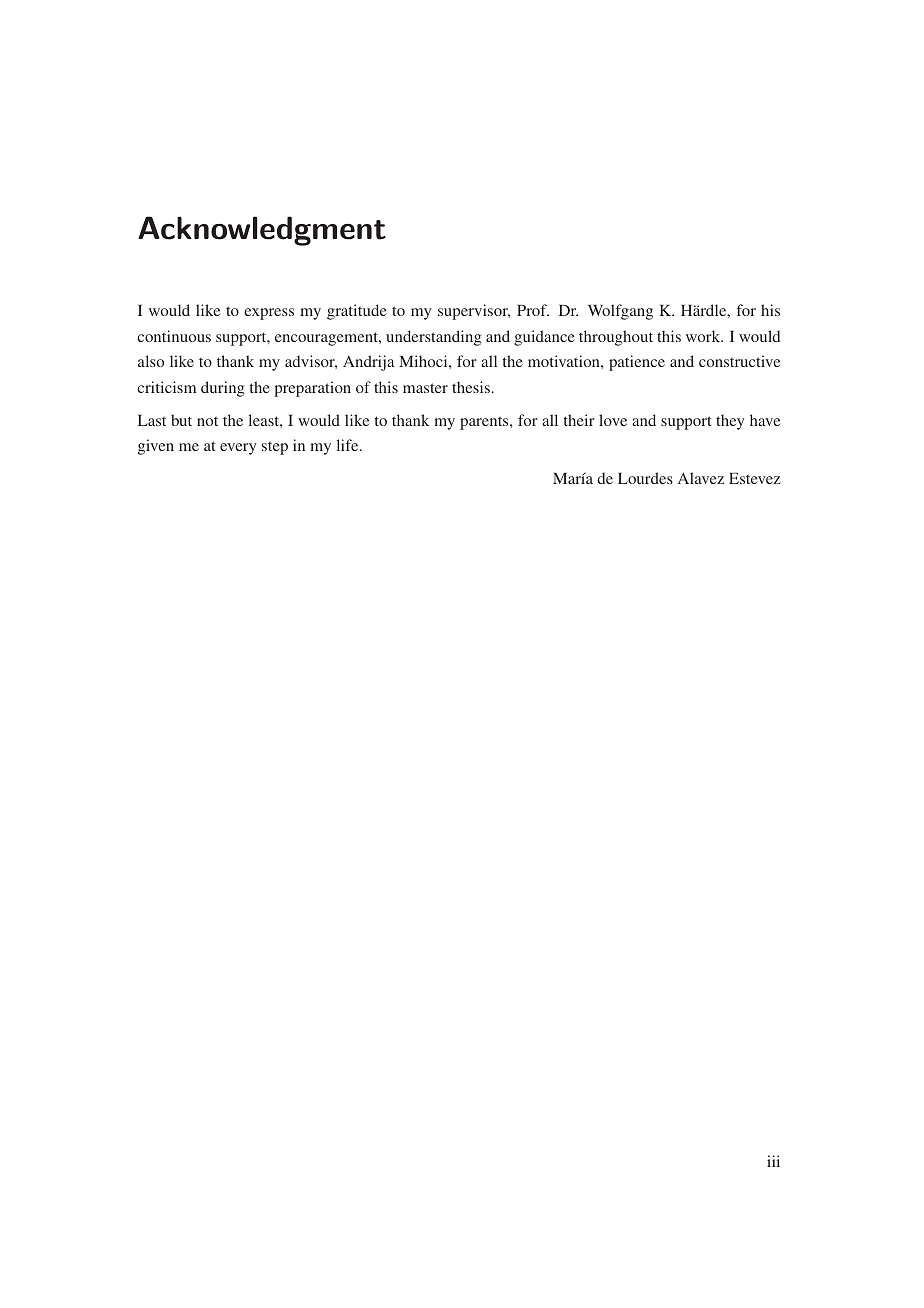 The height and width of the document is (1308, 924). What do you see at coordinates (485, 423) in the document?
I see `parents` at bounding box center [485, 423].
